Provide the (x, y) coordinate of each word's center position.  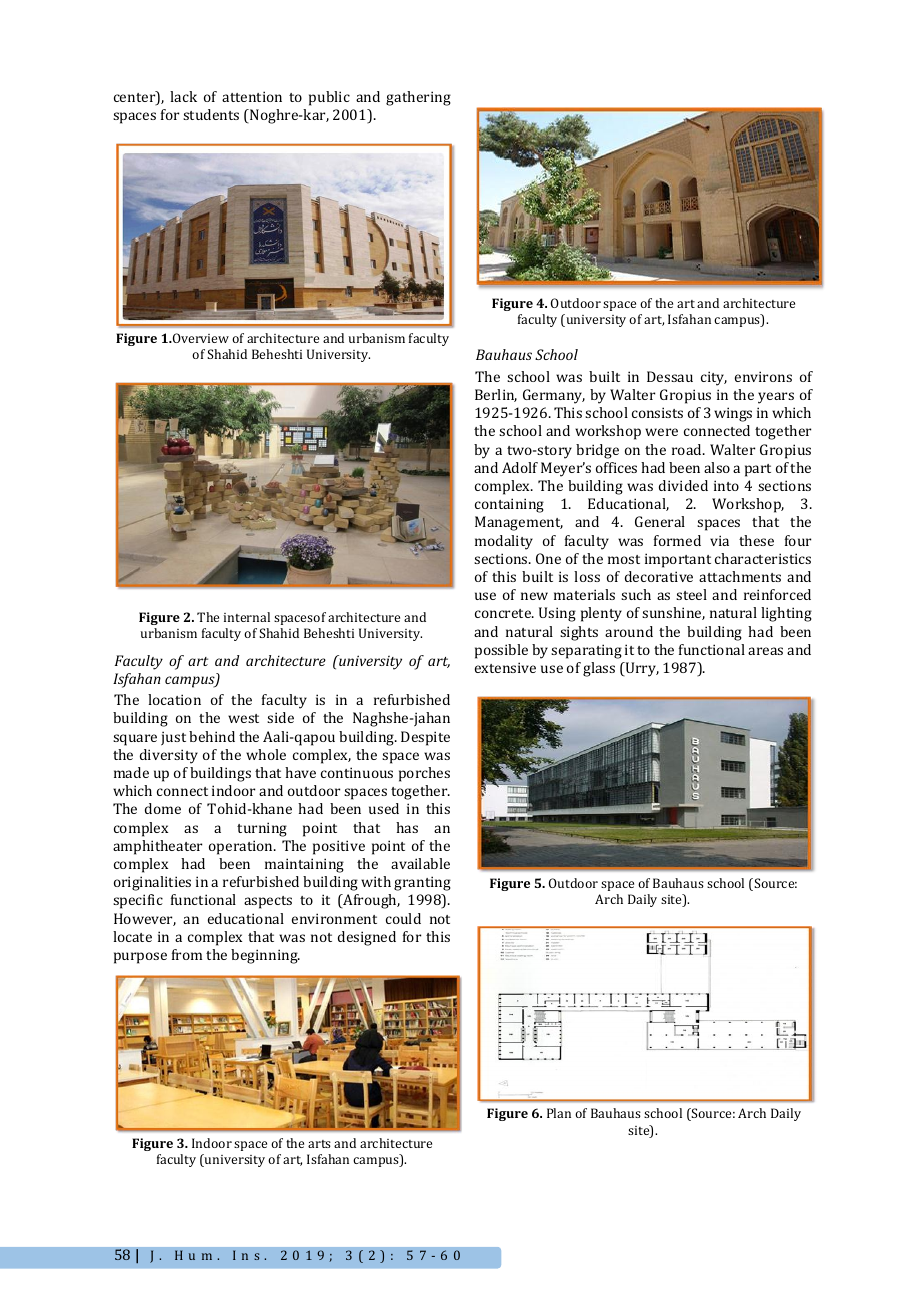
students (211, 114)
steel (691, 594)
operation (242, 847)
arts (319, 1144)
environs (763, 376)
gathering (418, 98)
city (714, 378)
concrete (504, 613)
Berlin (496, 395)
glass (599, 669)
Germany (554, 396)
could (403, 918)
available (420, 863)
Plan (559, 1113)
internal (247, 617)
